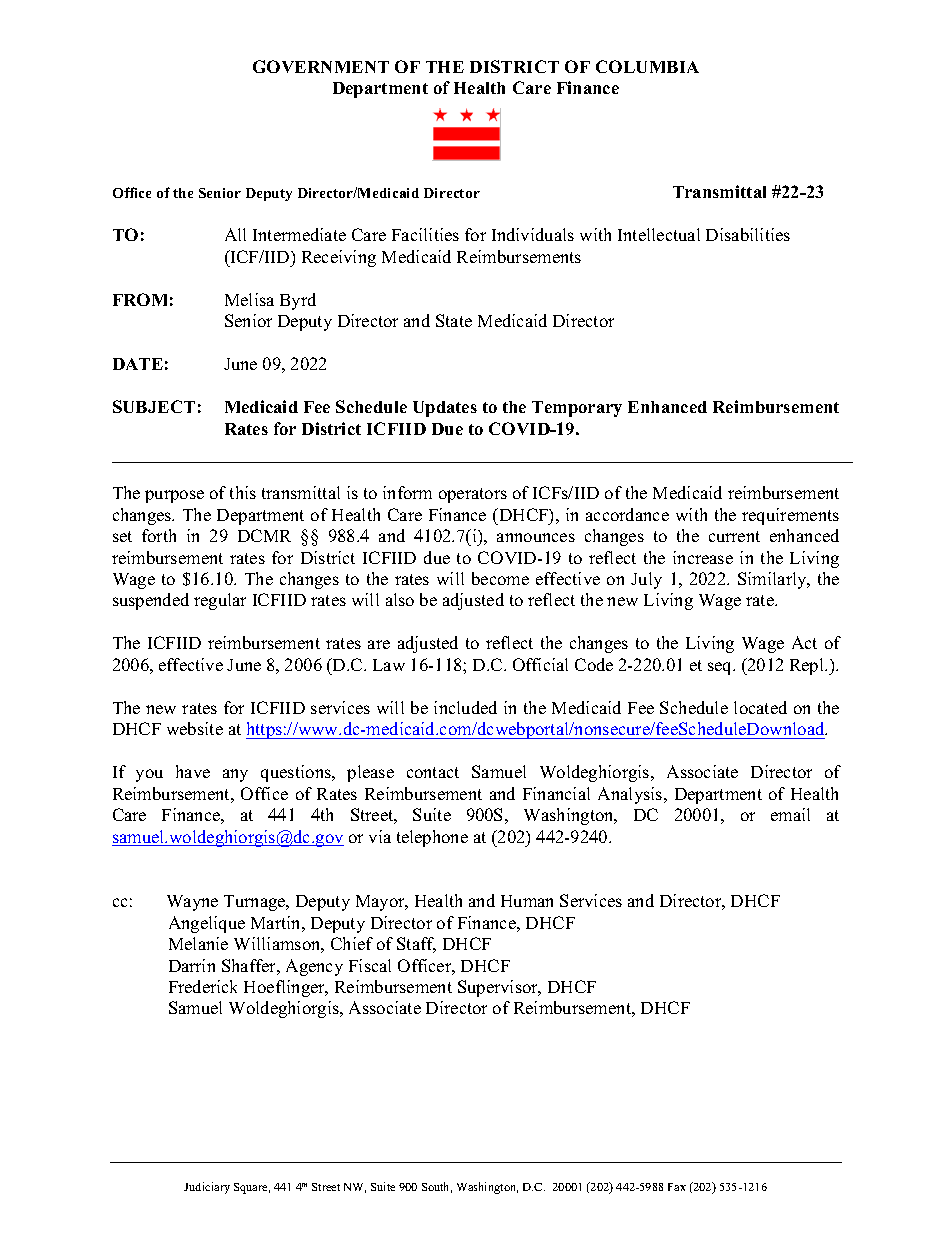 This screenshot has width=952, height=1233. What do you see at coordinates (473, 495) in the screenshot?
I see `operators` at bounding box center [473, 495].
